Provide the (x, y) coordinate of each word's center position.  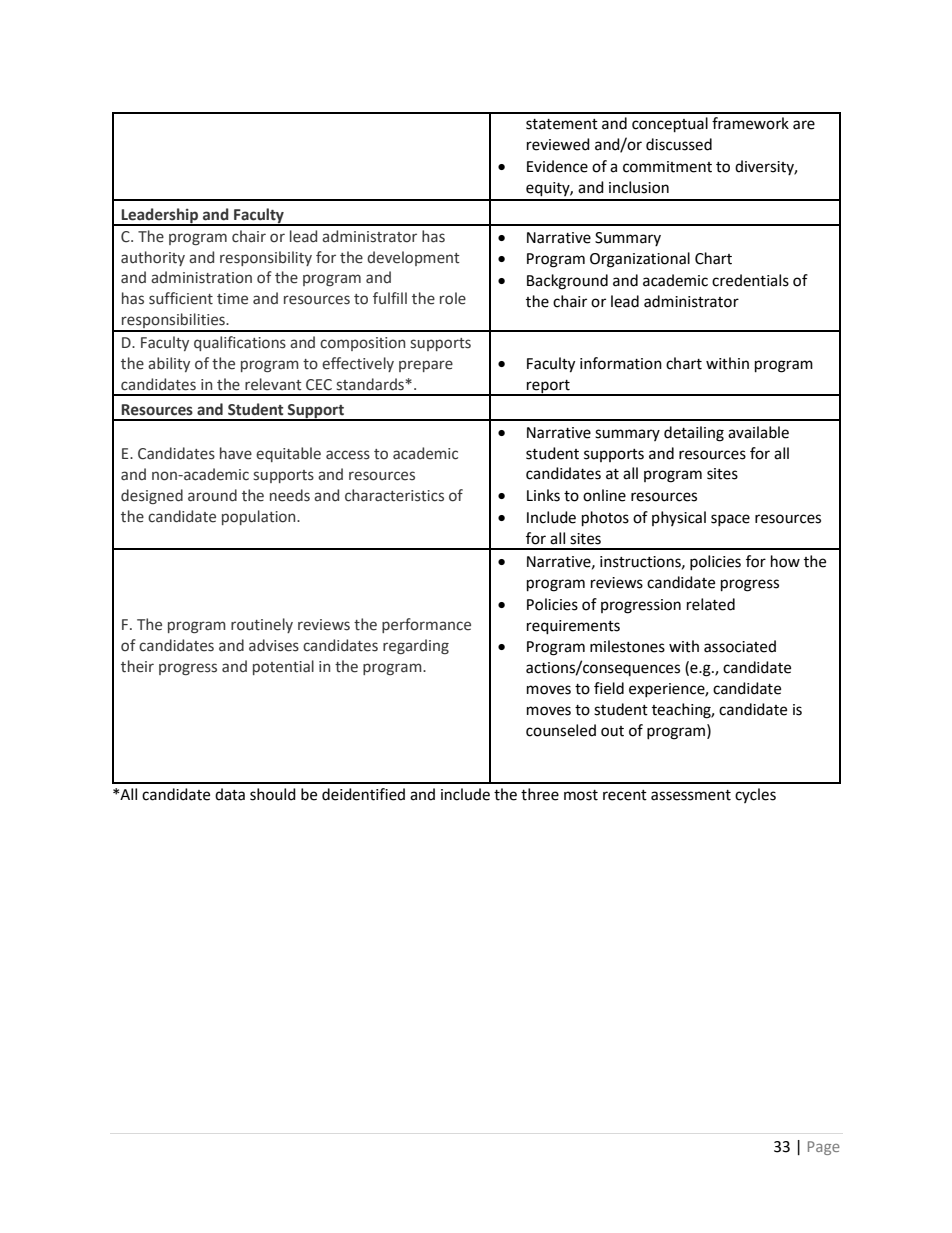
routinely (262, 625)
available (758, 432)
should (273, 794)
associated (740, 646)
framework (750, 123)
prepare (426, 366)
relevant (273, 384)
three (540, 794)
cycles (755, 795)
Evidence (557, 166)
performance (426, 625)
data (230, 794)
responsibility (266, 258)
